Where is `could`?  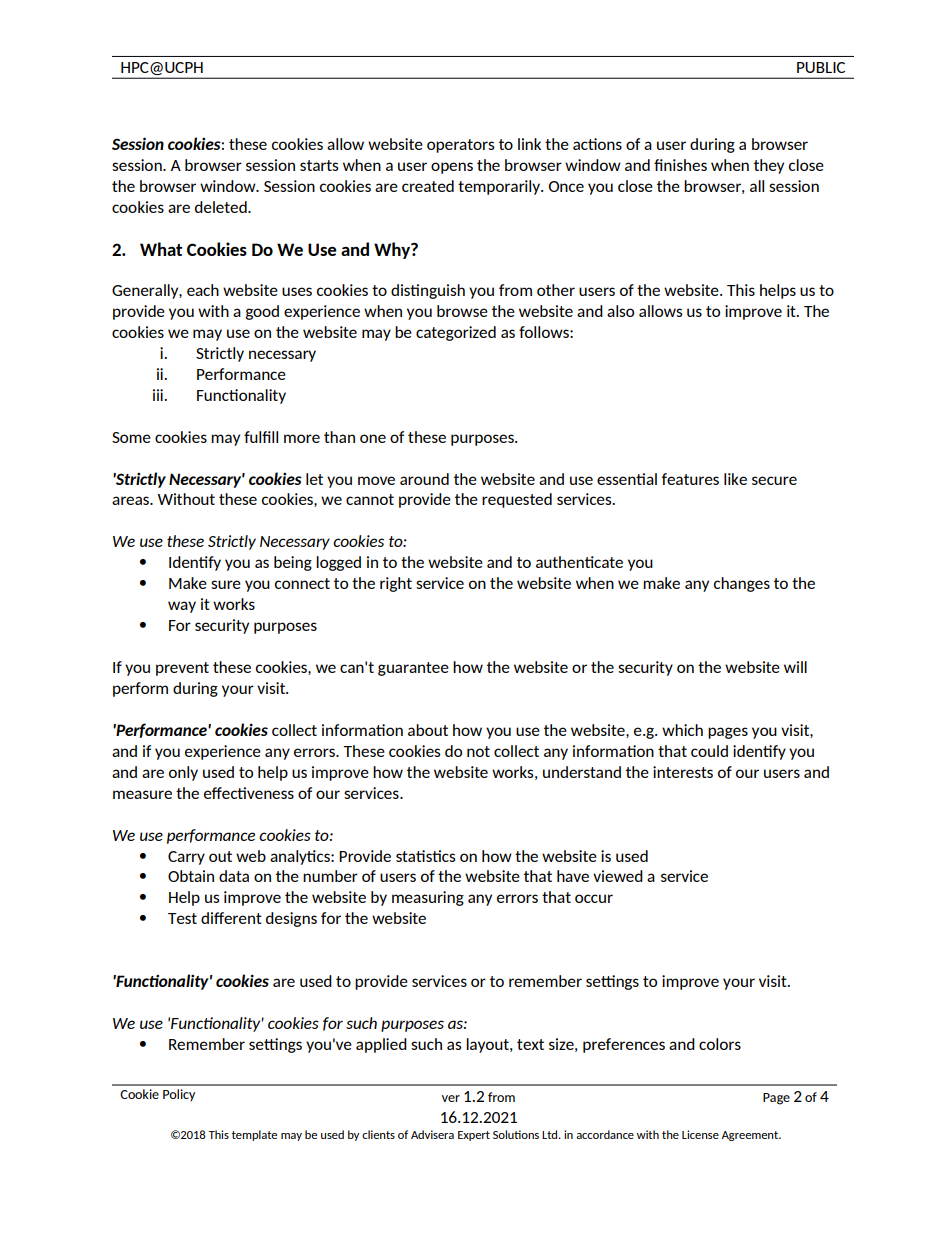 could is located at coordinates (709, 751).
